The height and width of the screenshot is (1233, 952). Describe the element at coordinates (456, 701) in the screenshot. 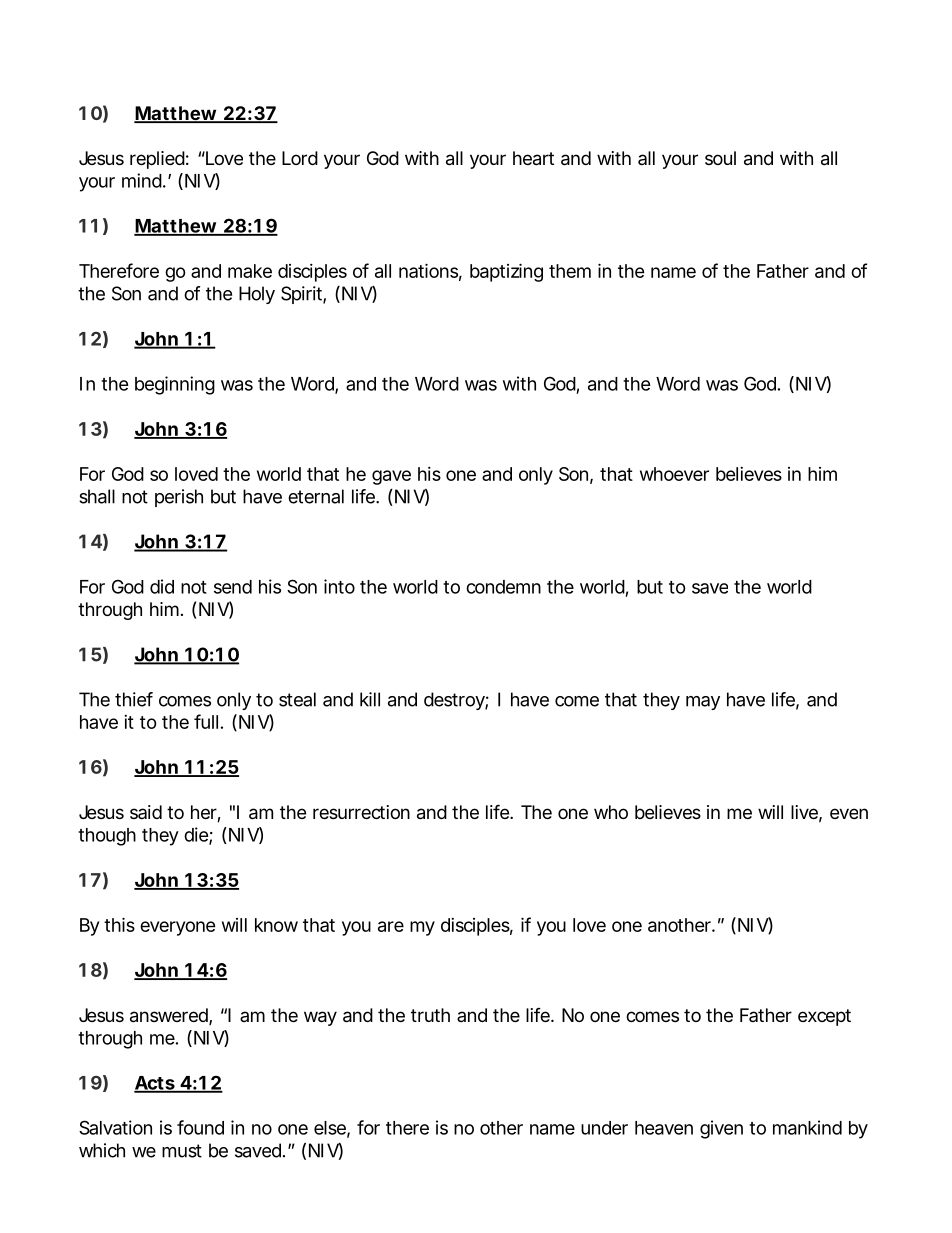

I see `destroy` at that location.
